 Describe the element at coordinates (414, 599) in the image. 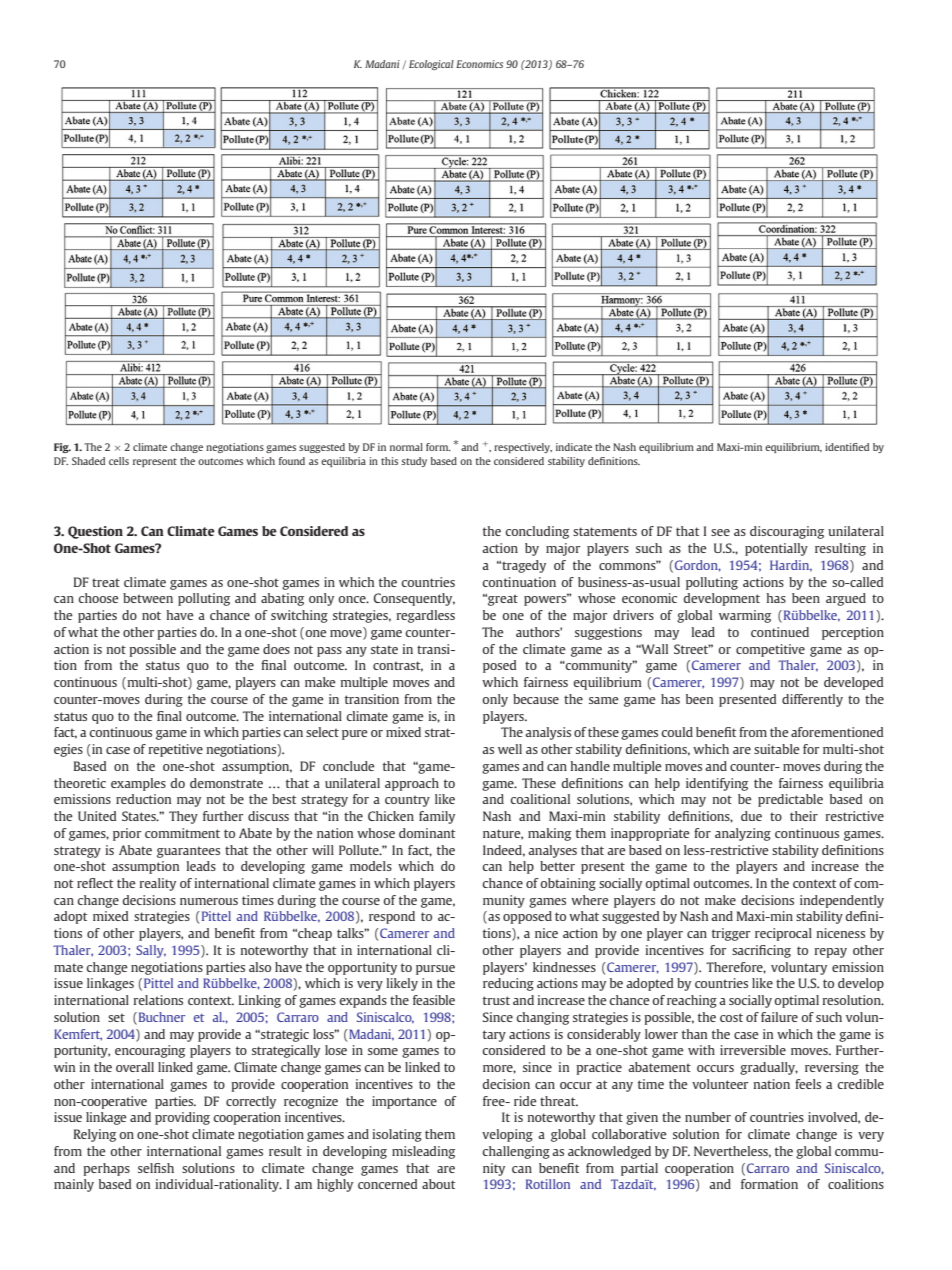

I see `Consequently` at that location.
